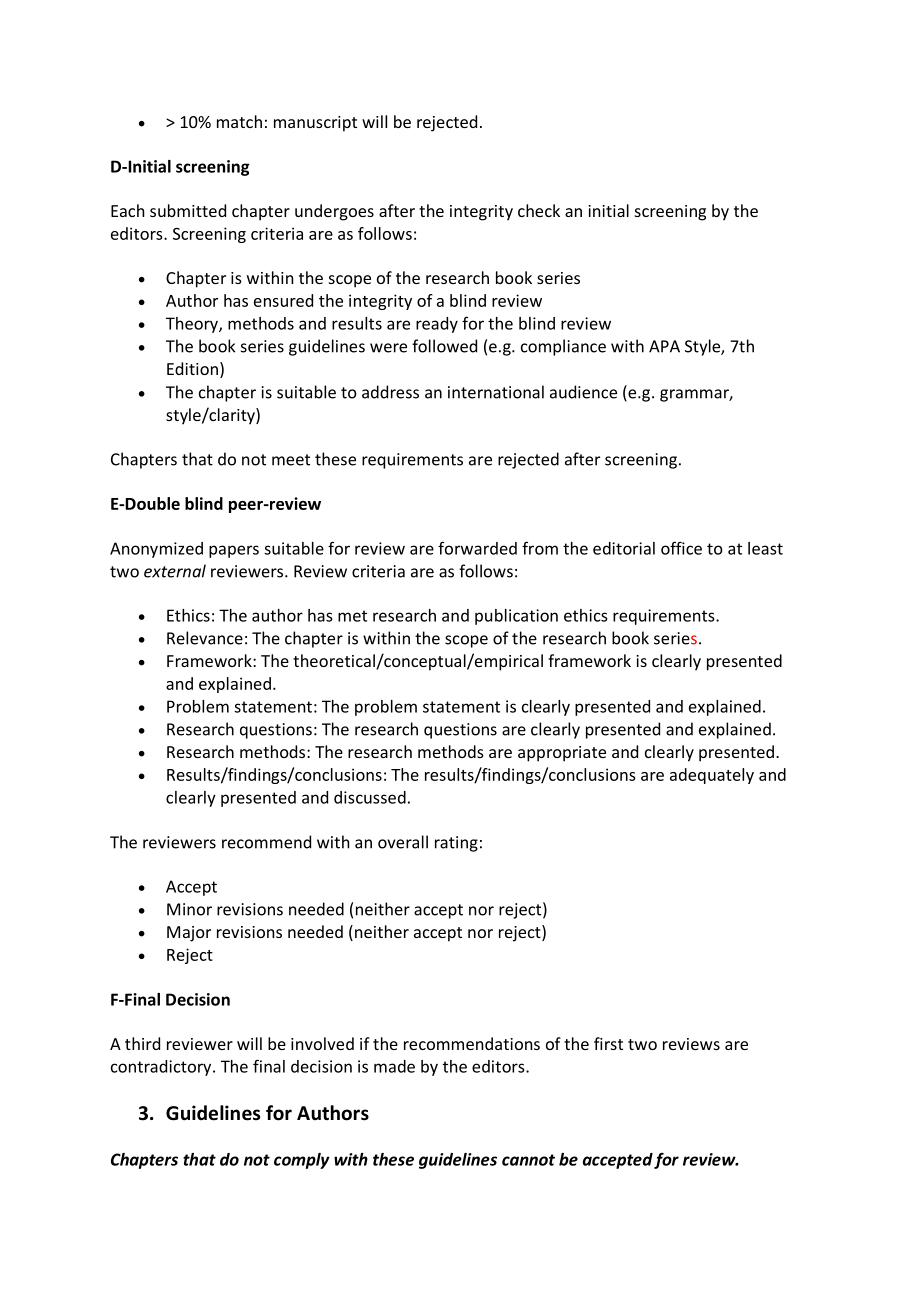 The image size is (924, 1308). I want to click on first, so click(608, 1043).
